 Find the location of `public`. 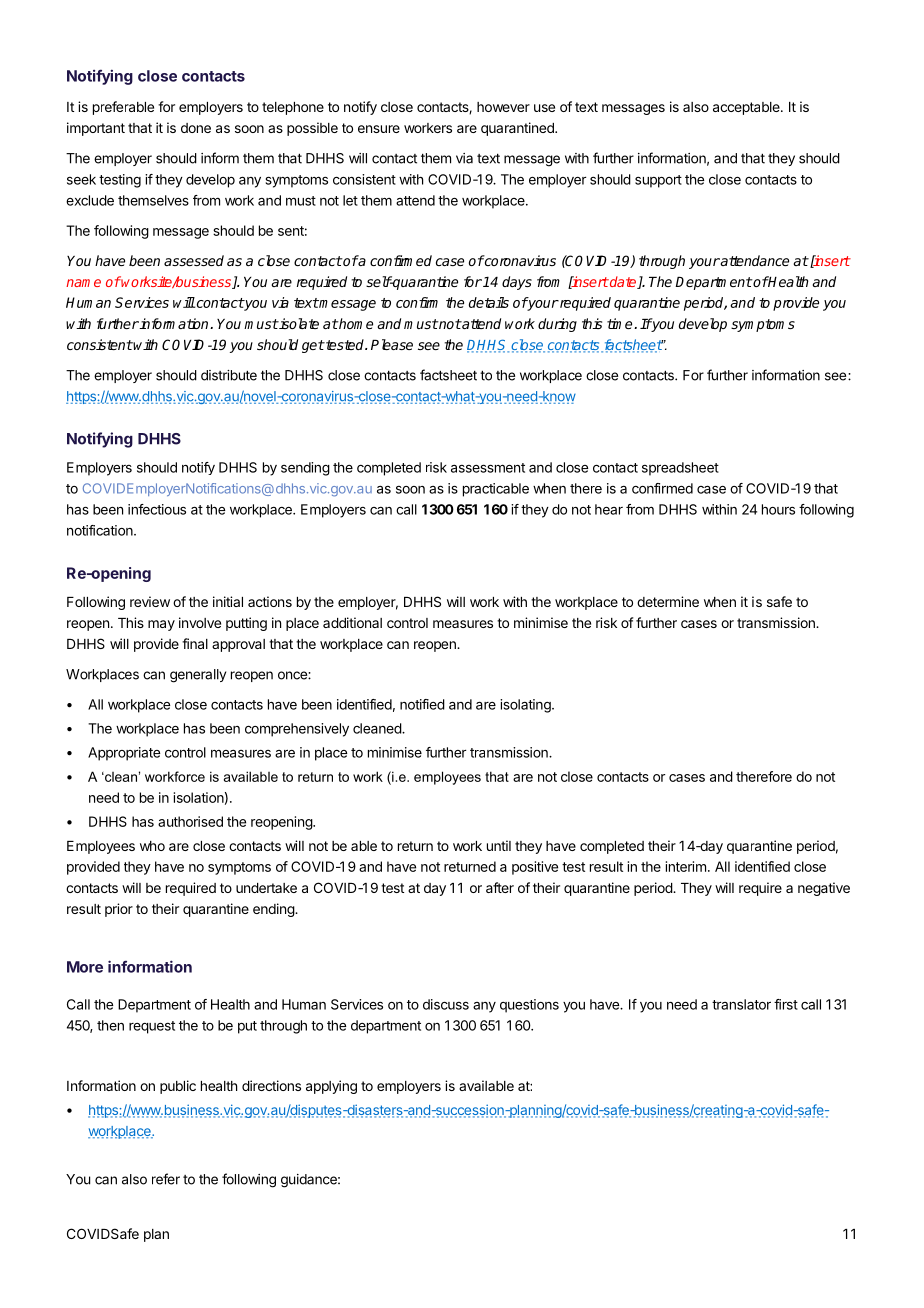

public is located at coordinates (178, 1087).
